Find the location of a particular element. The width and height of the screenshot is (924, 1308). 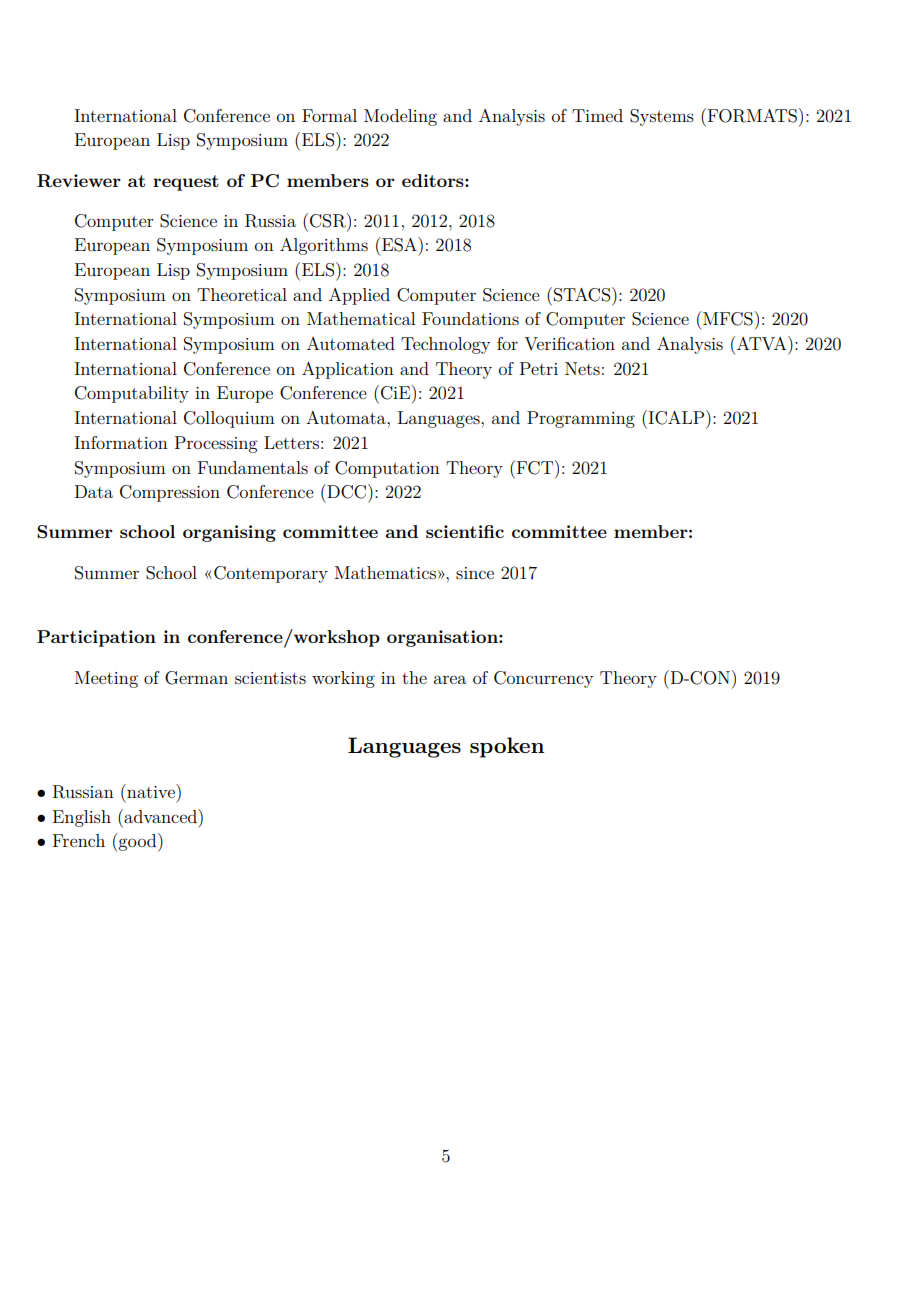

Nets is located at coordinates (582, 368).
